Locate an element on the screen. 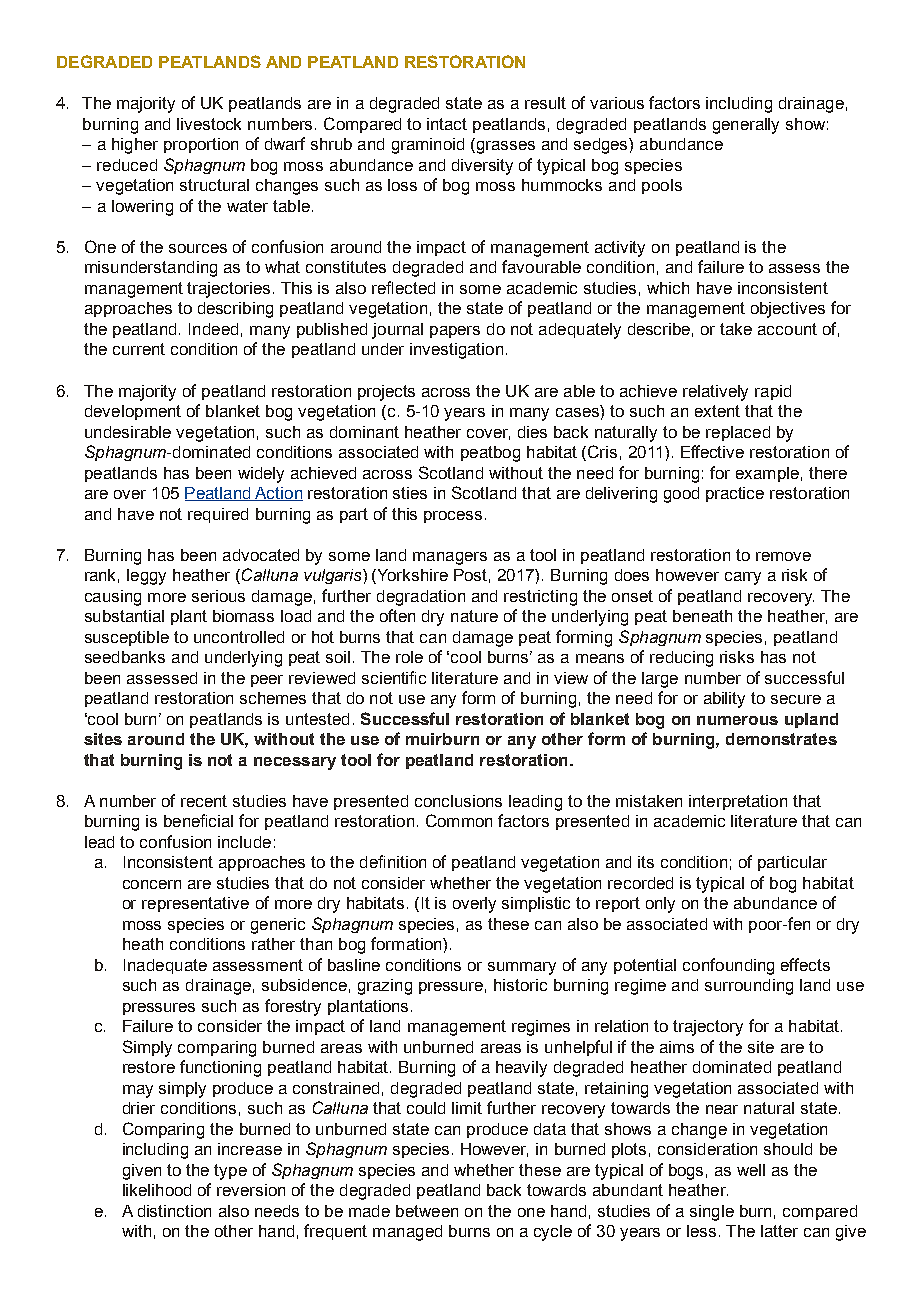  interpretation is located at coordinates (738, 802).
